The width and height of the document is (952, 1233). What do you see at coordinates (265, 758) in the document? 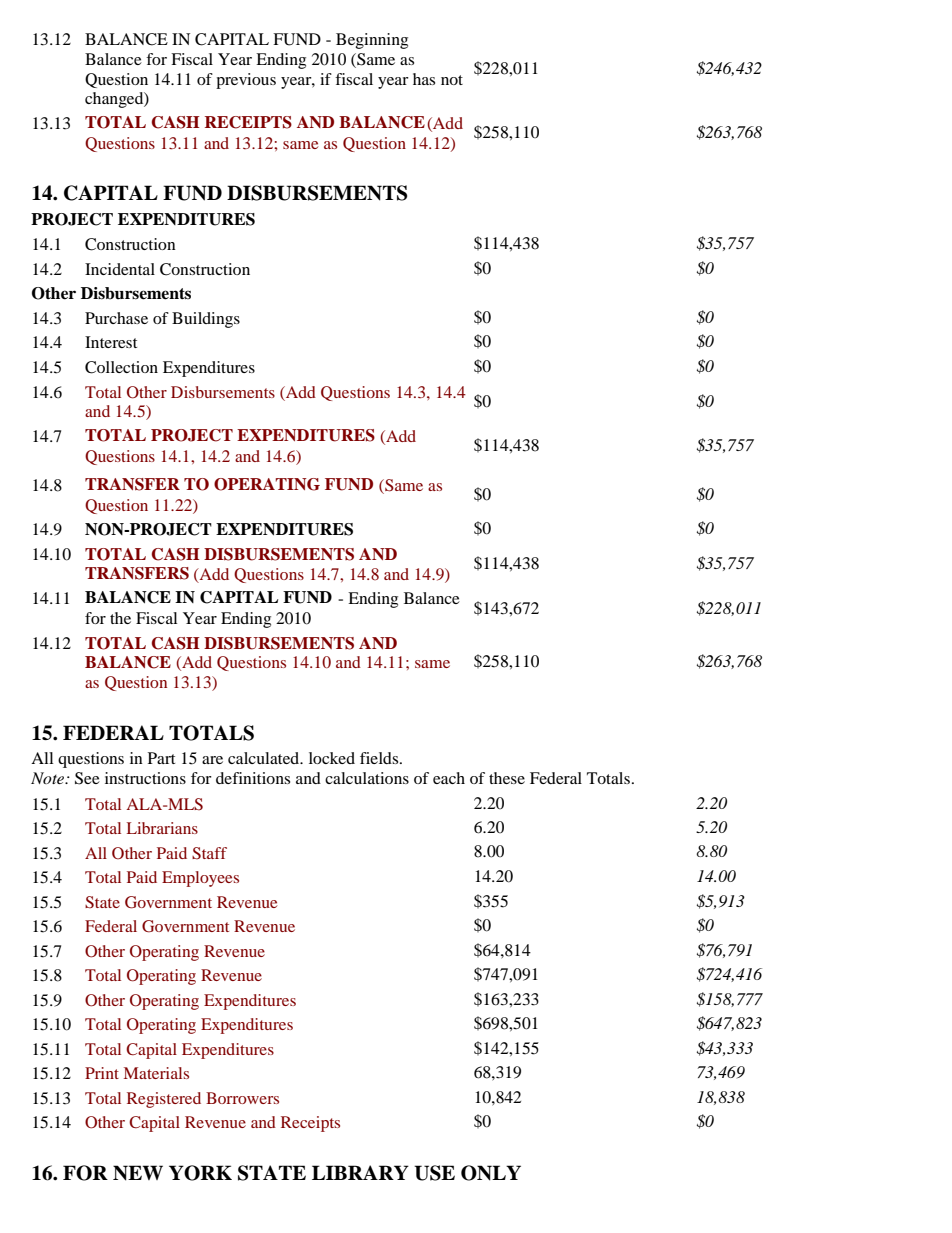
I see `calculated` at bounding box center [265, 758].
